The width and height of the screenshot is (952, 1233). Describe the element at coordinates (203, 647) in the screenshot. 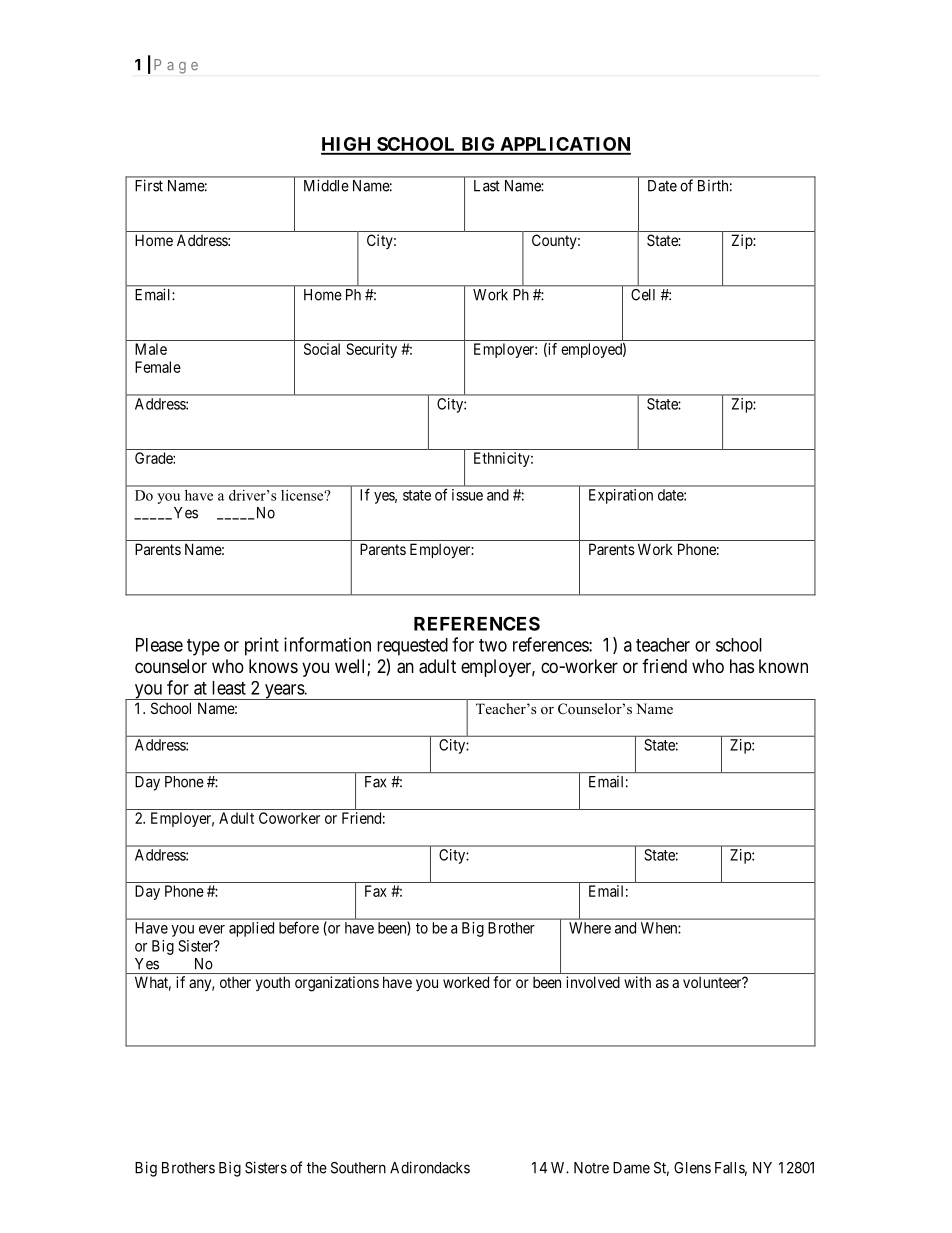

I see `type` at that location.
